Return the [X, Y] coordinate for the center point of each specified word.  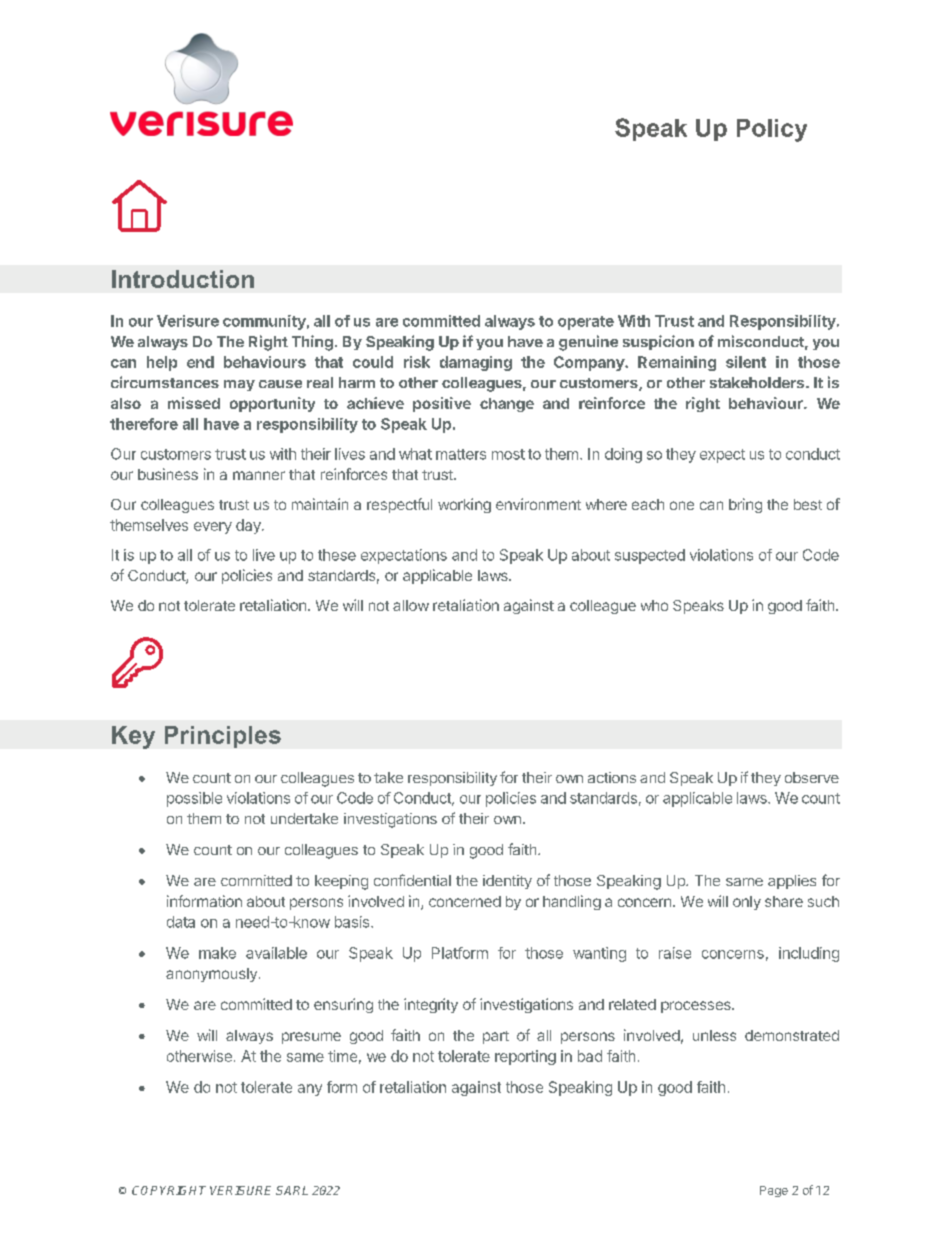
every [213, 528]
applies [792, 882]
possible [194, 799]
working [464, 505]
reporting [525, 1057]
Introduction [183, 279]
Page [774, 1191]
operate [586, 323]
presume [311, 1038]
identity [507, 882]
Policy [772, 130]
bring [745, 505]
